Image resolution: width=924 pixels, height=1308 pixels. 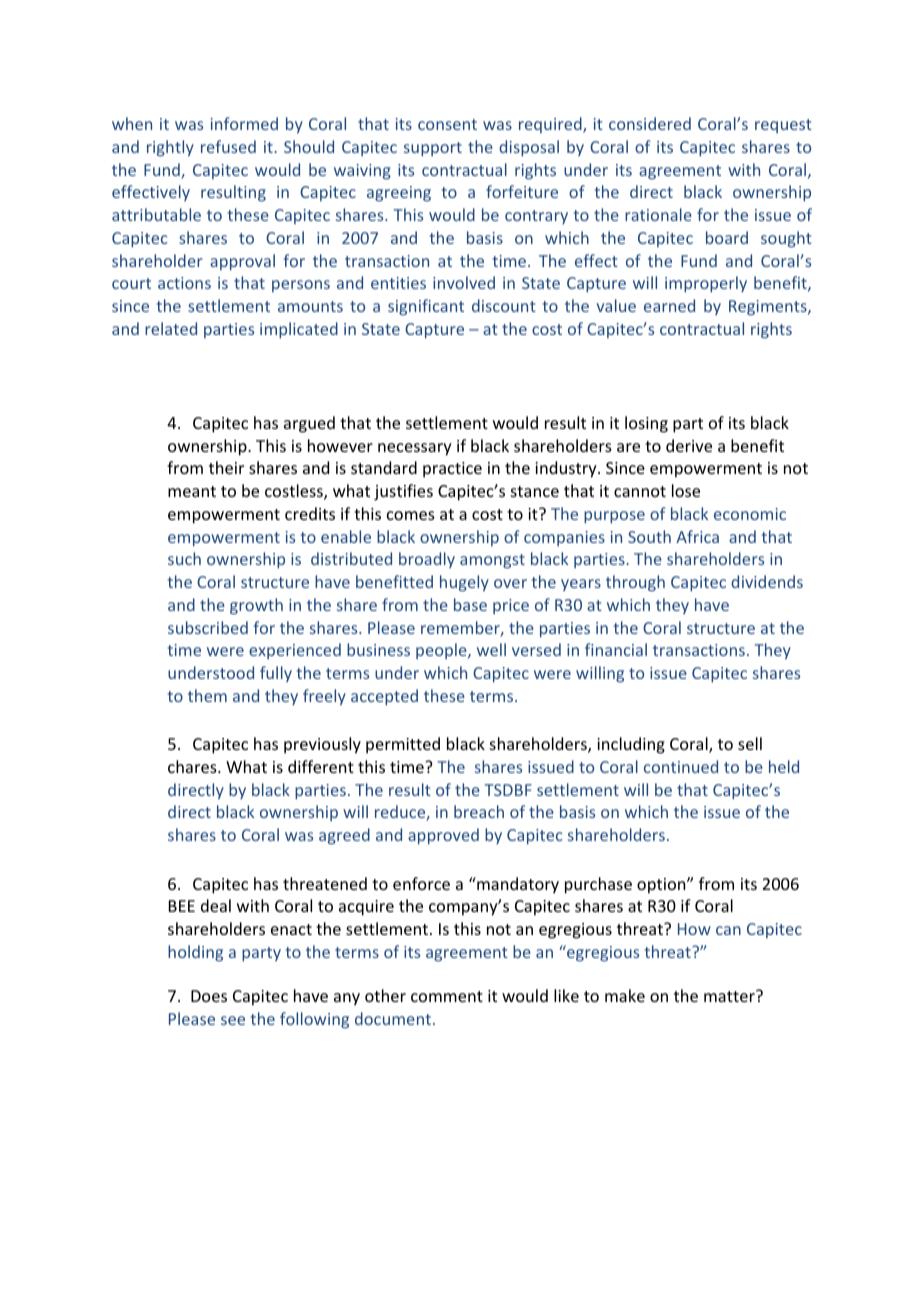 I want to click on considered, so click(x=650, y=123).
